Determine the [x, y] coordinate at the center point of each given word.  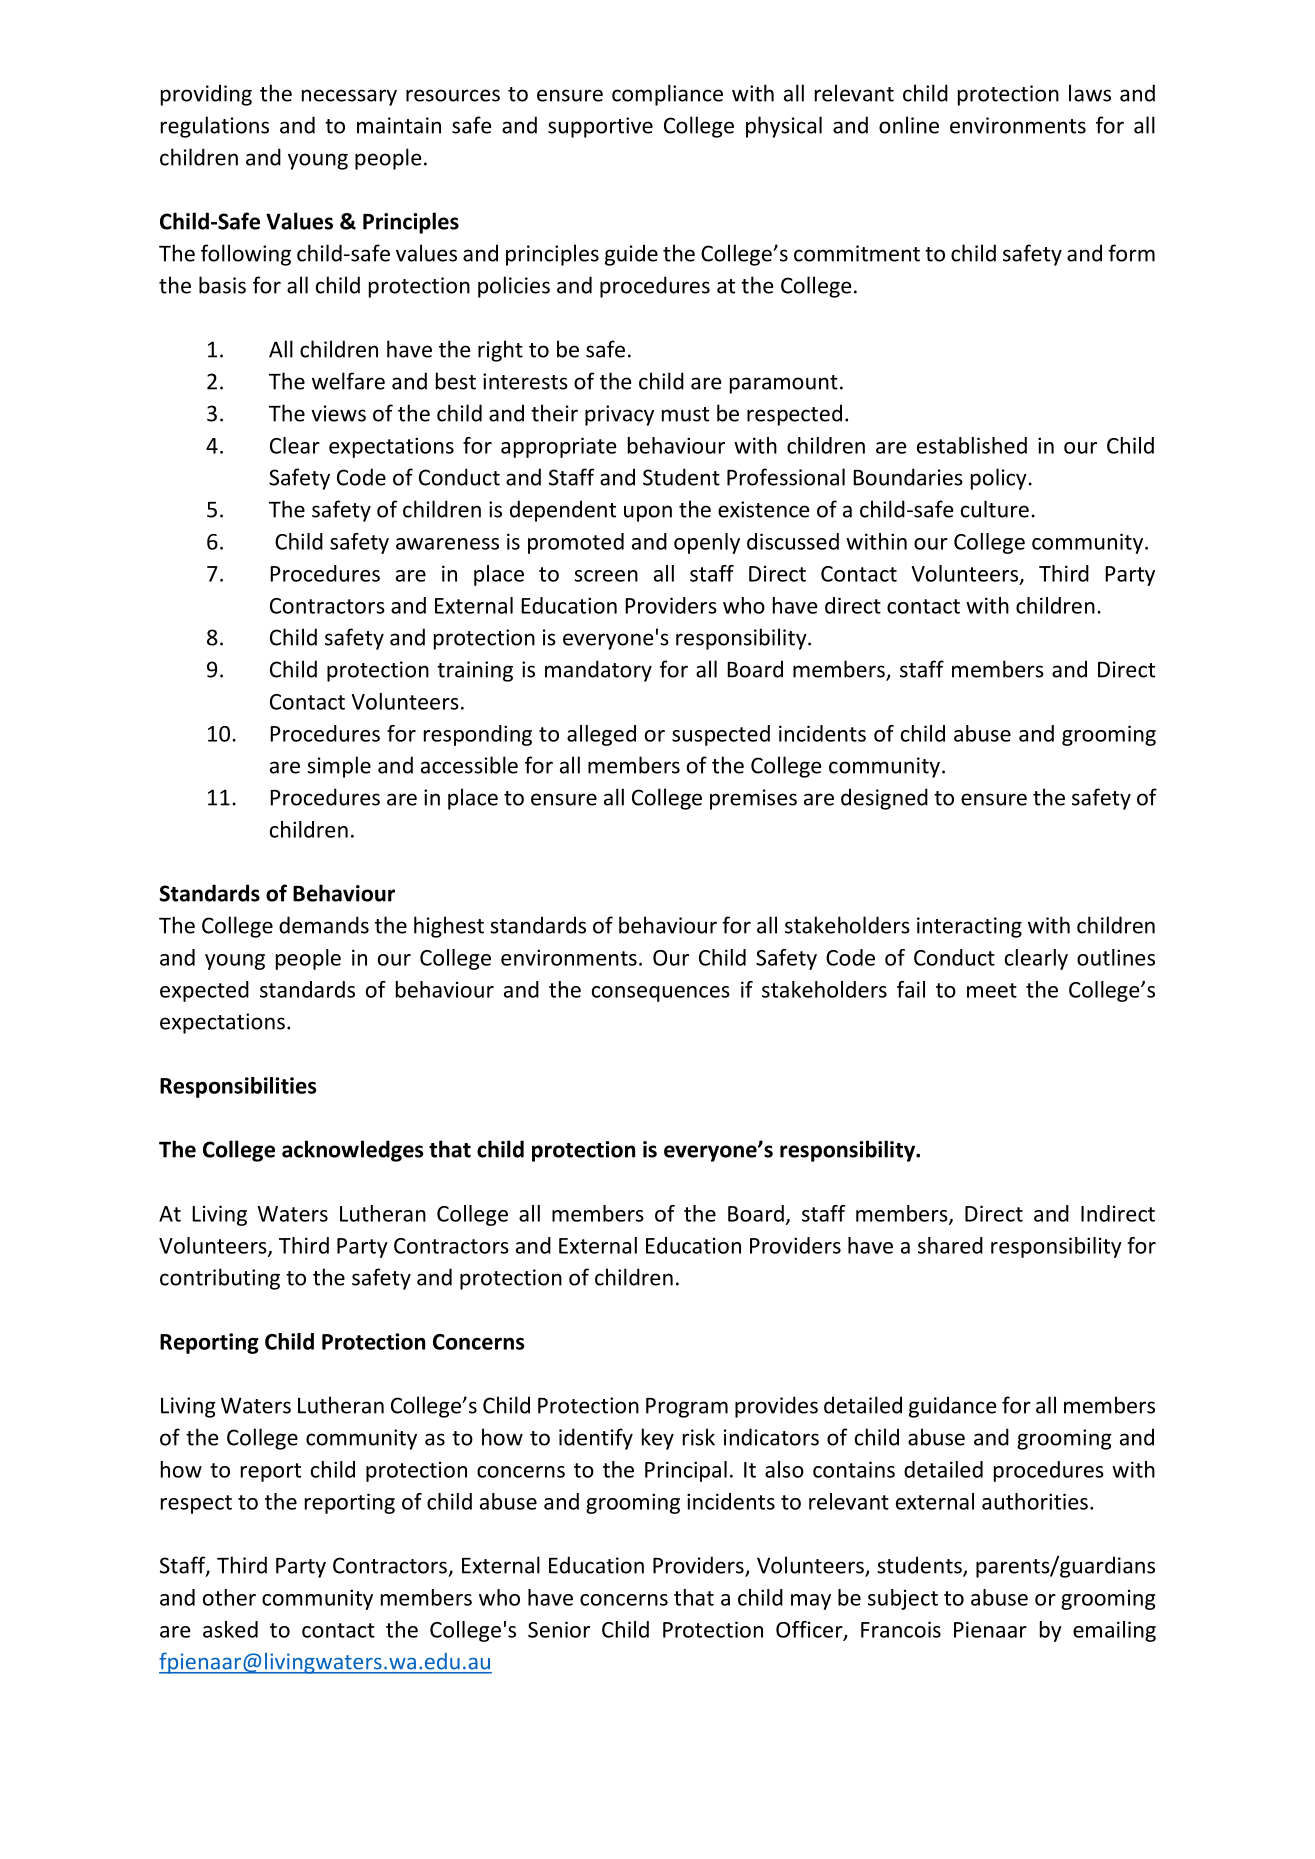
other [229, 1597]
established [972, 445]
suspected [721, 735]
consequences [661, 994]
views [338, 413]
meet [992, 990]
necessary [349, 97]
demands [324, 925]
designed [884, 799]
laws [1090, 93]
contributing [220, 1279]
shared [950, 1245]
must [685, 414]
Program [687, 1408]
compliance [667, 95]
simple [339, 767]
